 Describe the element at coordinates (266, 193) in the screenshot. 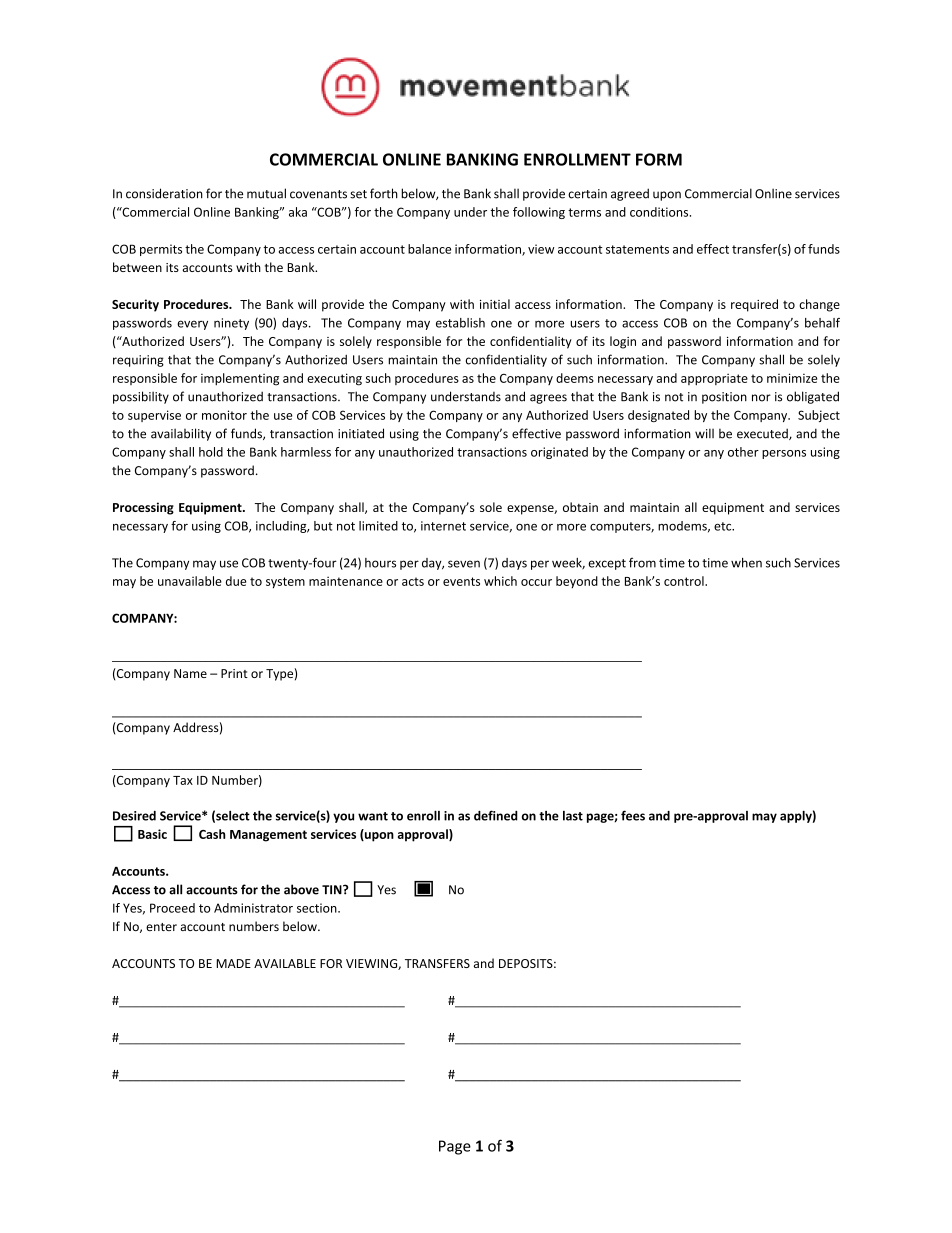

I see `mutual` at that location.
